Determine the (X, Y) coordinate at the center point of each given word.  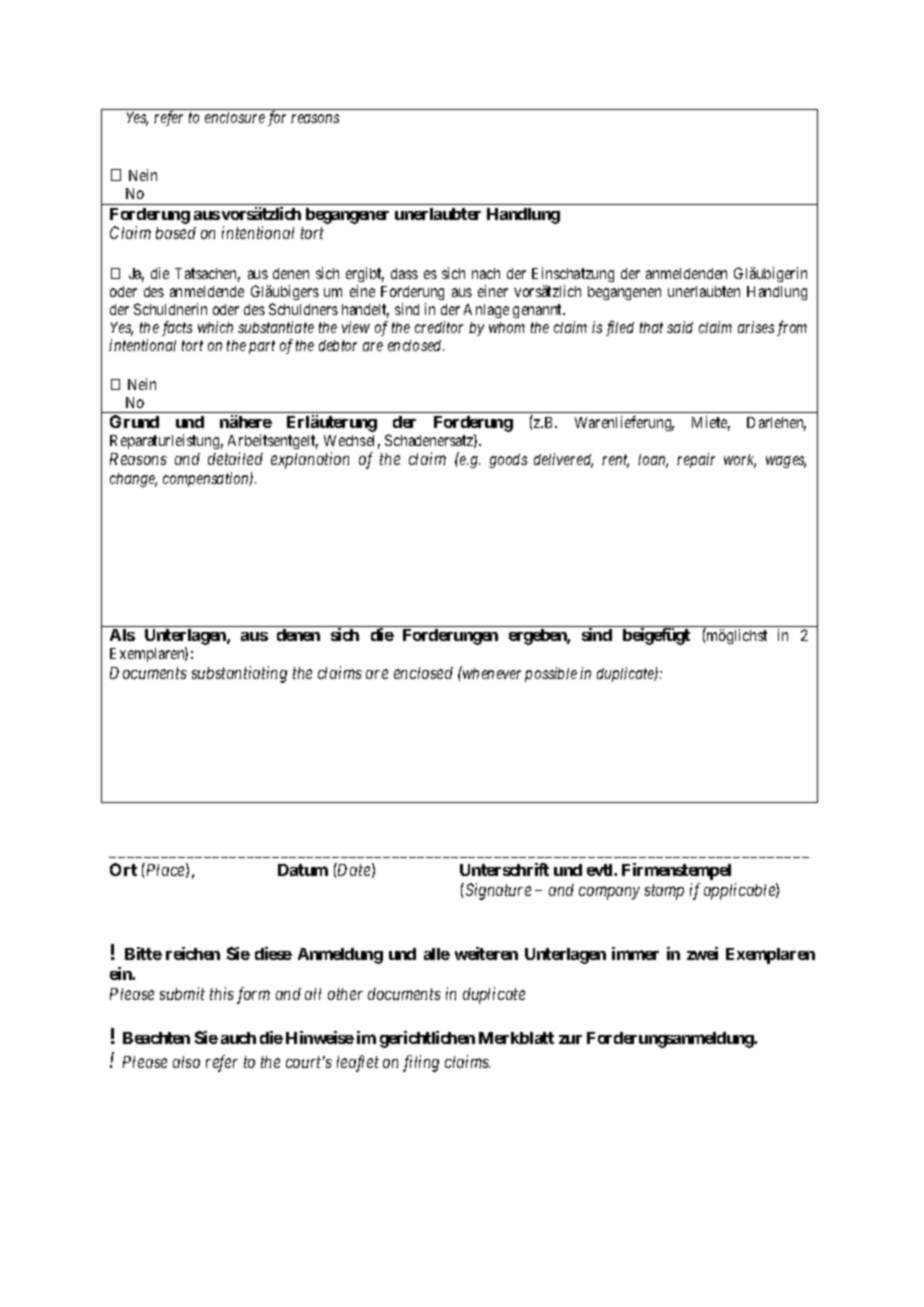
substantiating (239, 674)
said (680, 327)
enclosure (235, 117)
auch (238, 1038)
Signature (497, 891)
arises (756, 327)
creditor (439, 327)
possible (551, 674)
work (740, 461)
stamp (664, 892)
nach (486, 273)
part (262, 347)
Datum (303, 870)
